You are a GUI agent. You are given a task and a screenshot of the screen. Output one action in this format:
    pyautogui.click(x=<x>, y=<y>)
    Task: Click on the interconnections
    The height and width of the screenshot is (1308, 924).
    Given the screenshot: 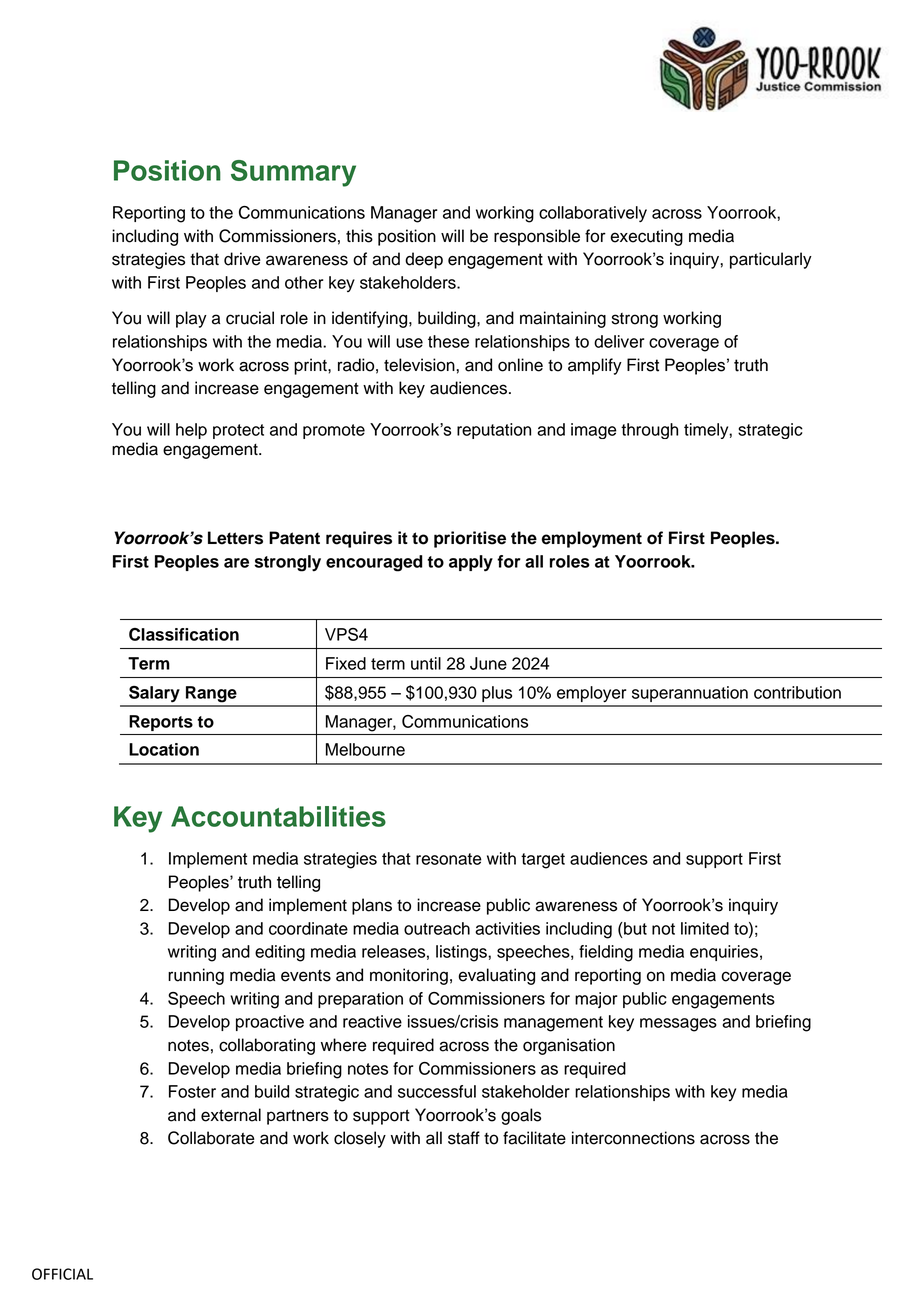 What is the action you would take?
    pyautogui.click(x=633, y=1138)
